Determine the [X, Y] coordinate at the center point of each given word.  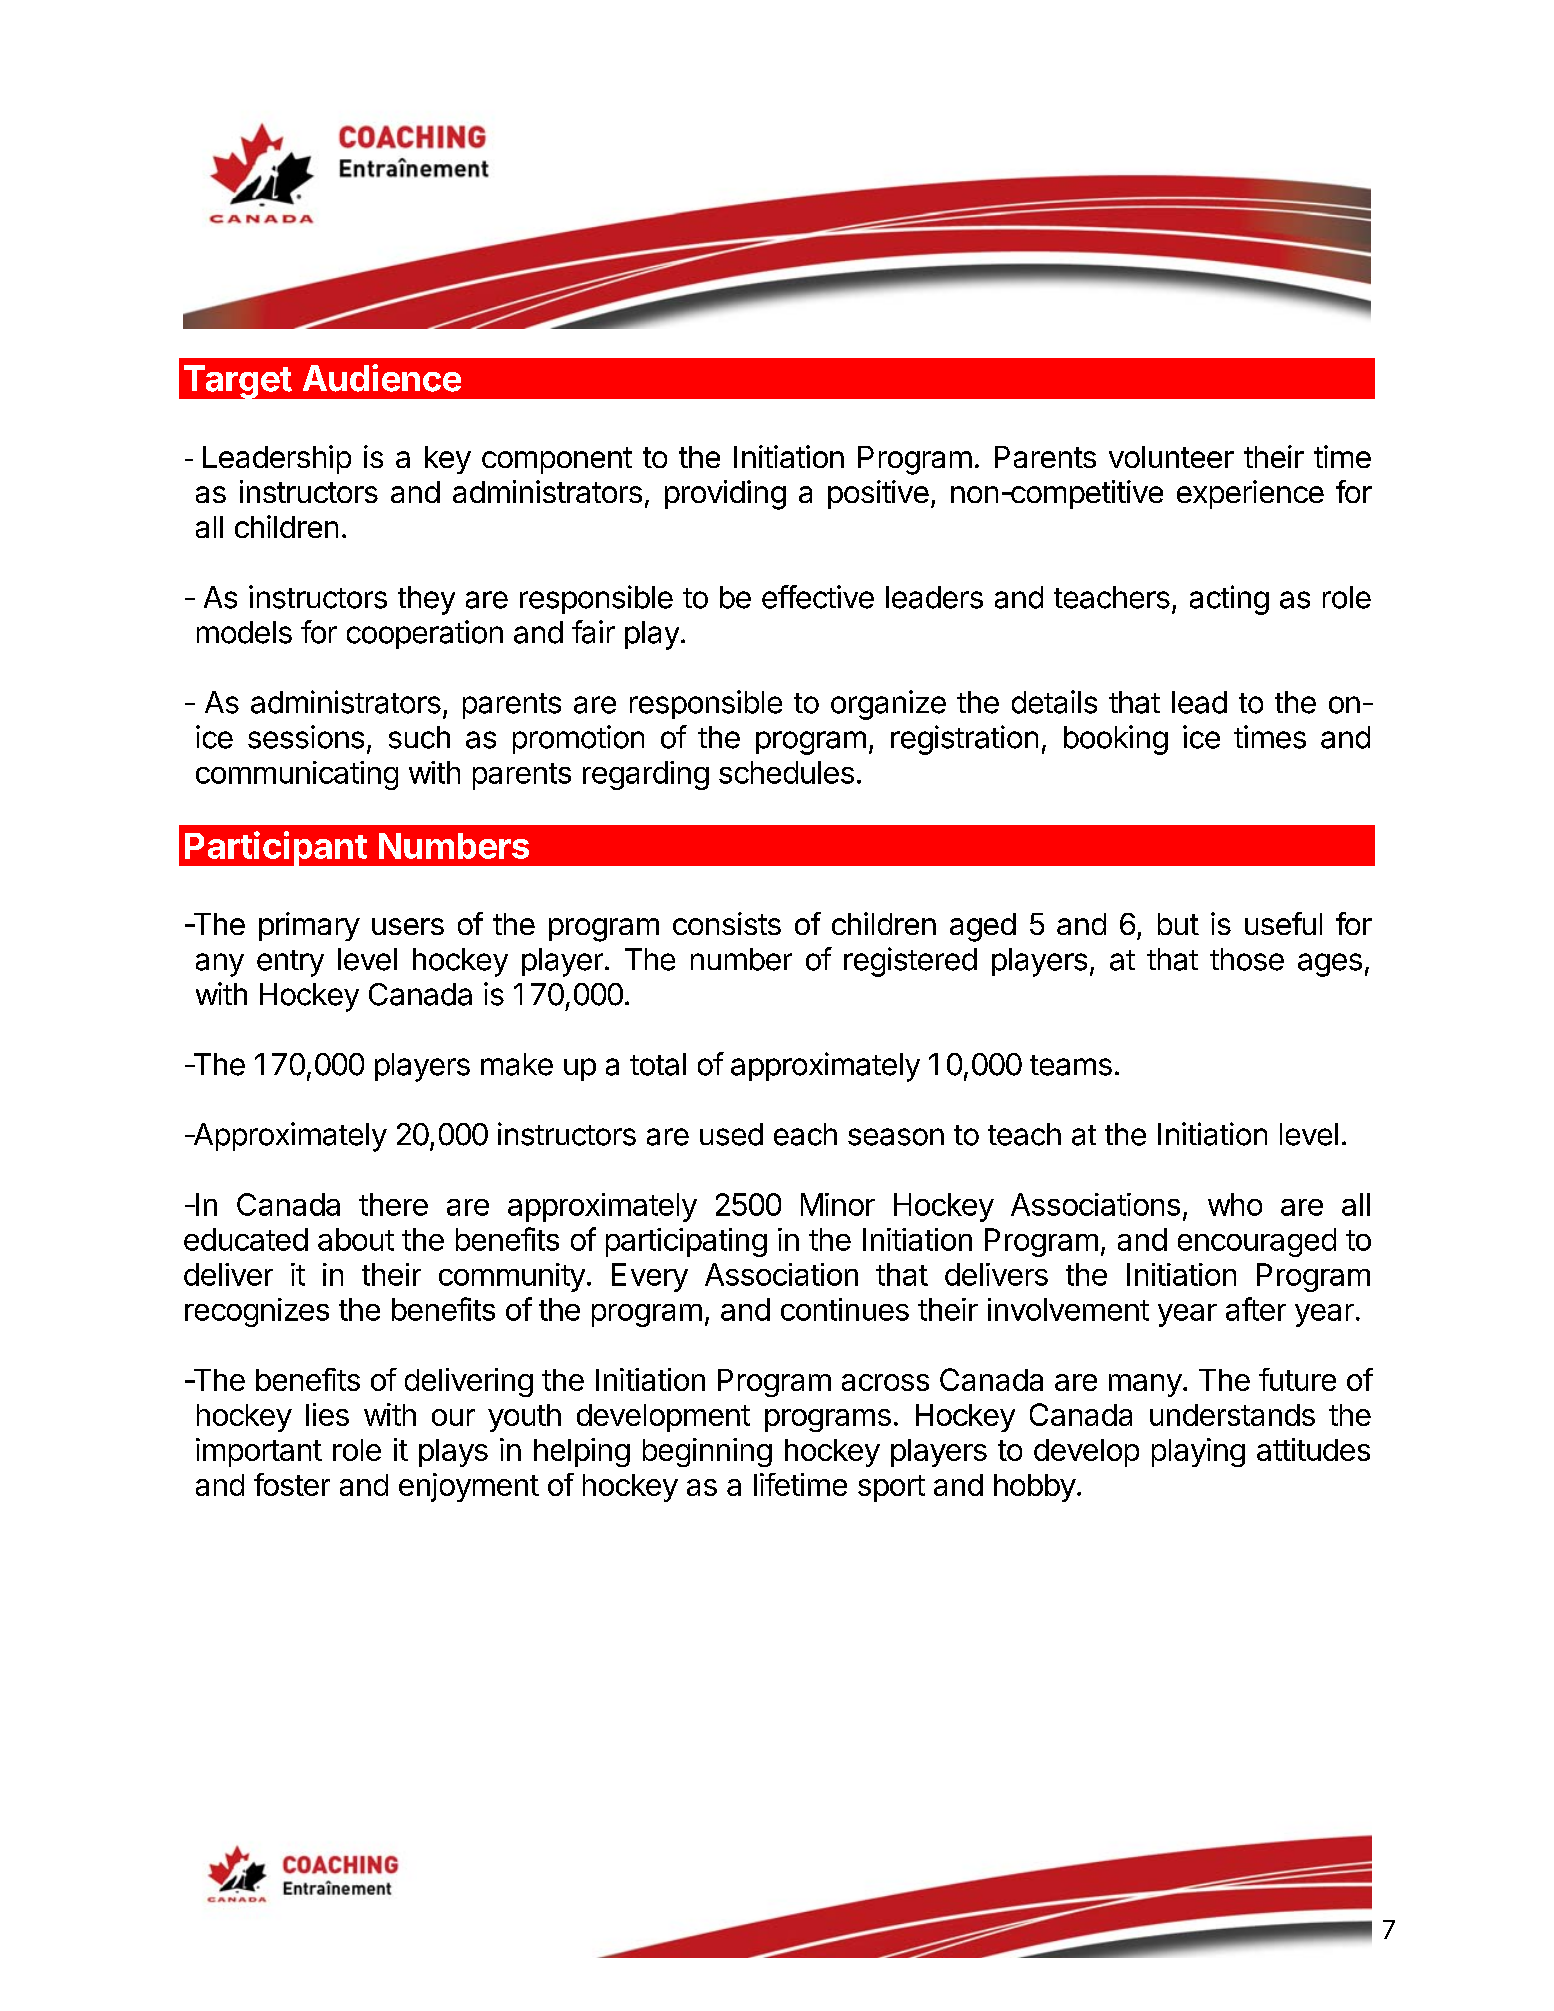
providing [725, 495]
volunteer [1171, 457]
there [393, 1204]
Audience [382, 378]
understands [1232, 1415]
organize [888, 705]
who [1235, 1204]
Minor [838, 1204]
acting [1229, 600]
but [1178, 924]
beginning [707, 1452]
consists [727, 923]
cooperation [425, 634]
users [408, 926]
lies [327, 1414]
